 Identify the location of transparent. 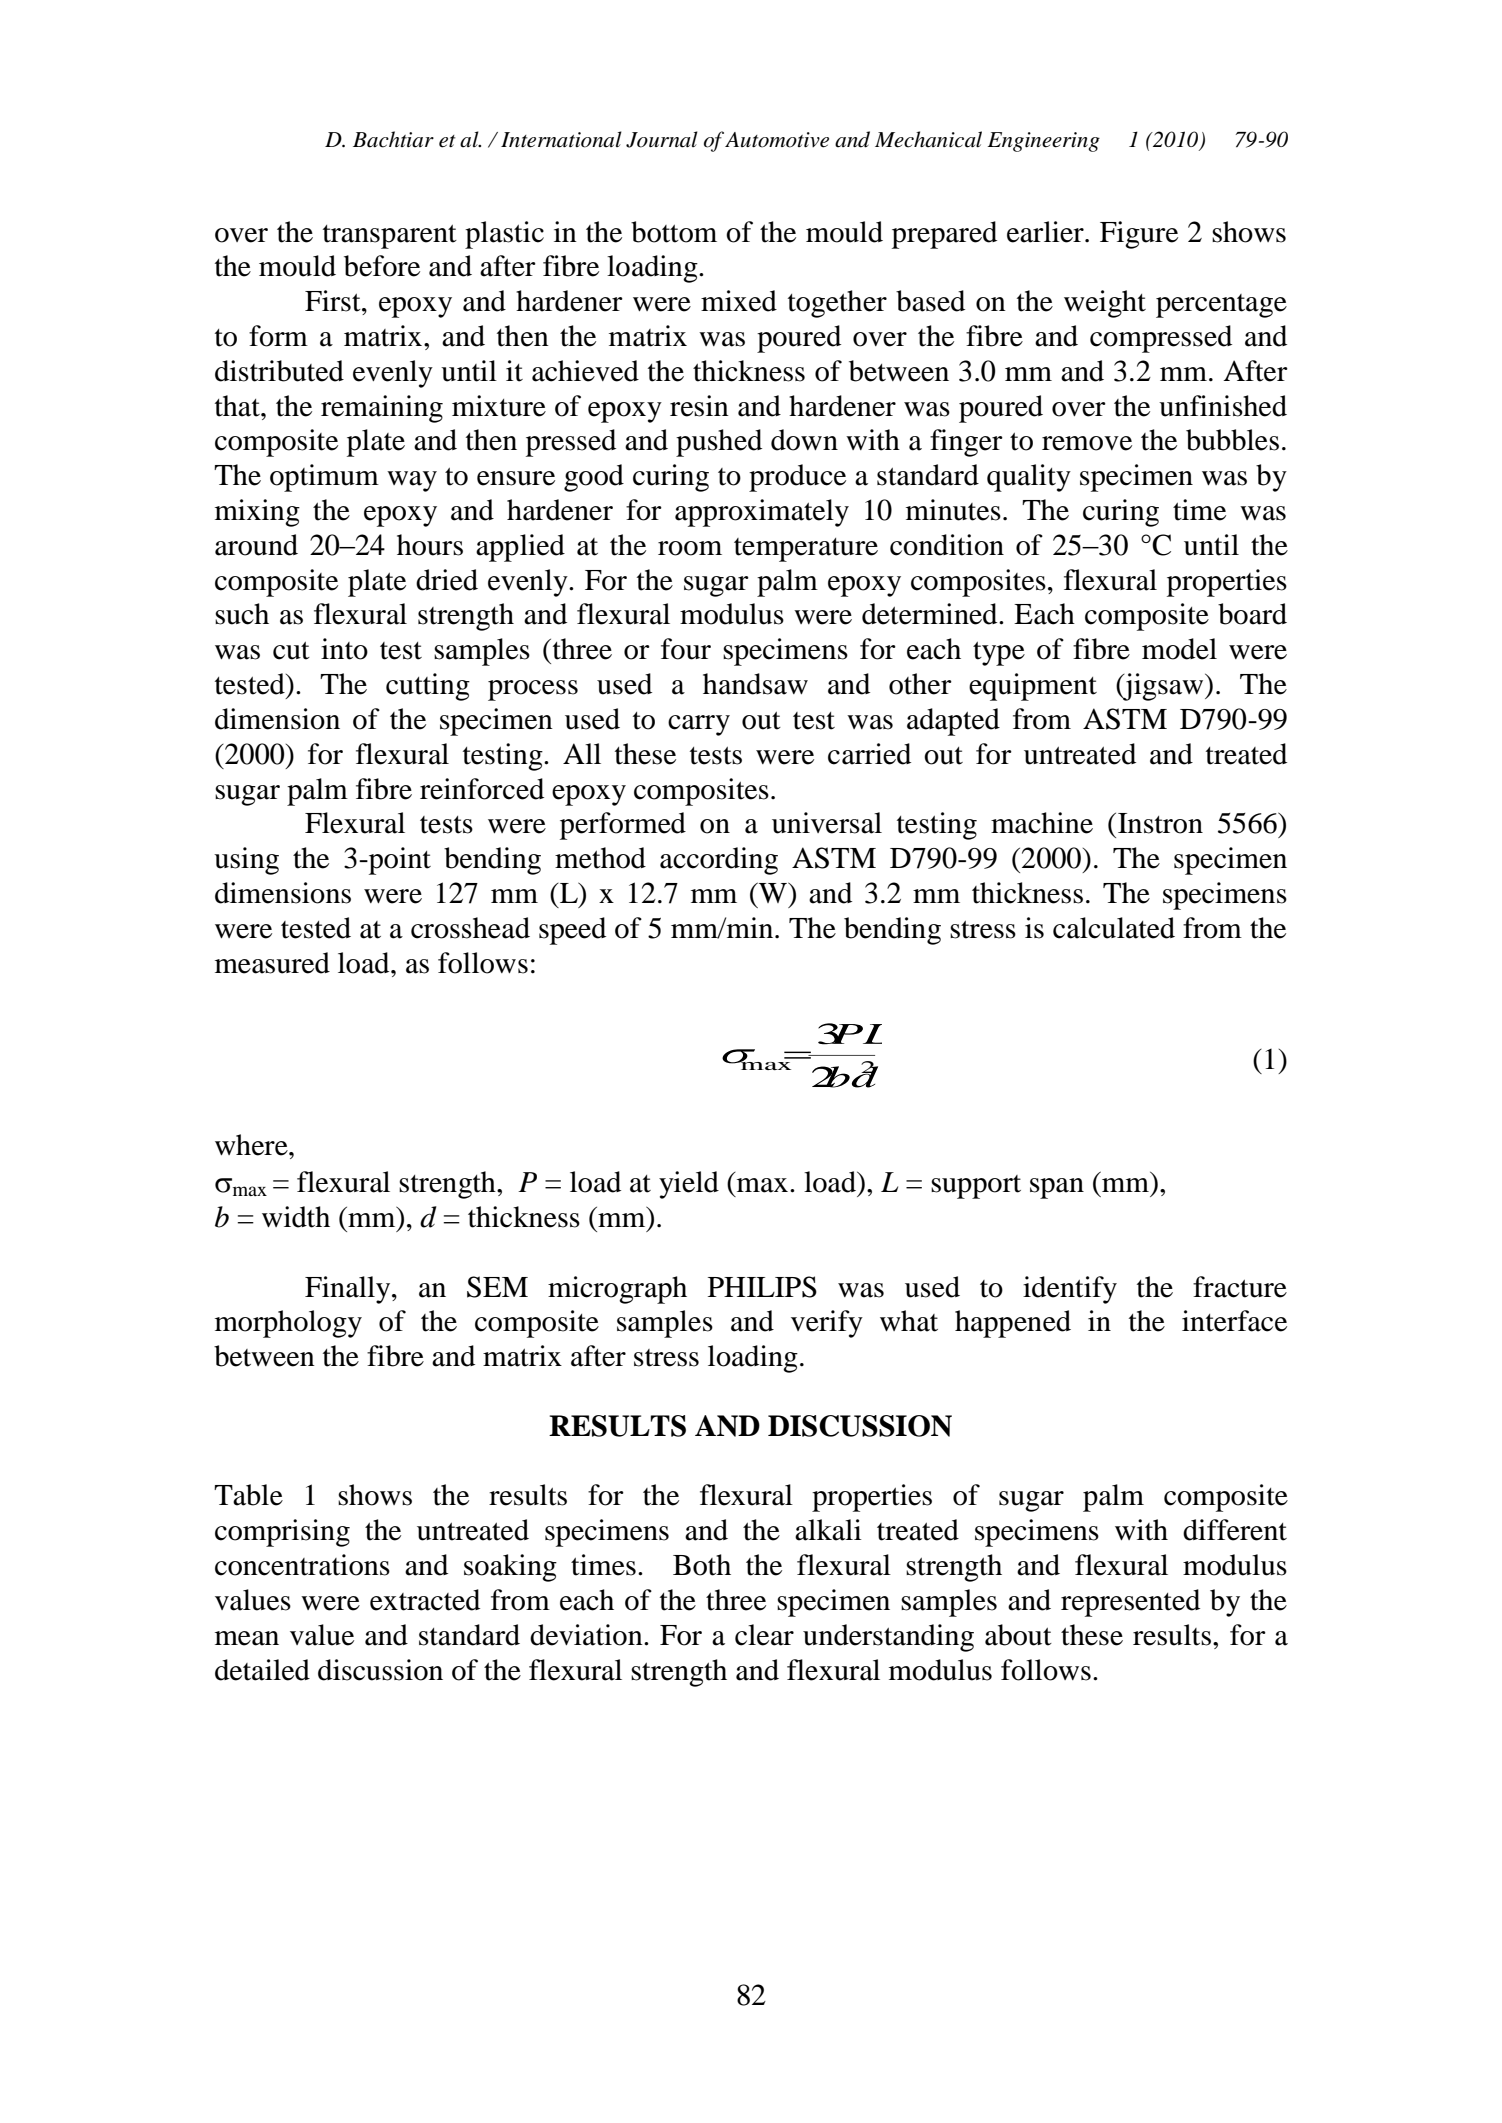
(390, 237).
